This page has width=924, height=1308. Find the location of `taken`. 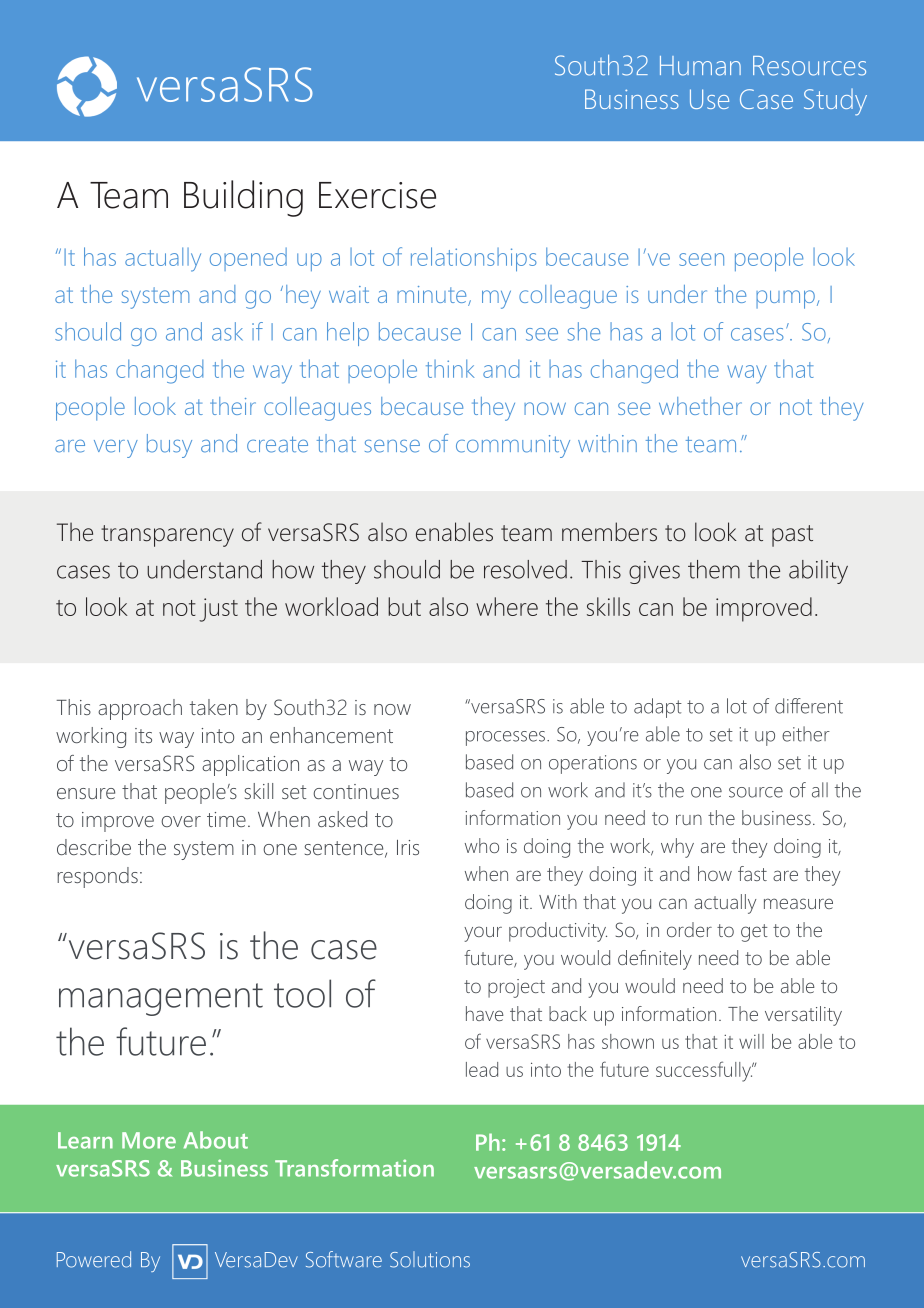

taken is located at coordinates (214, 707).
